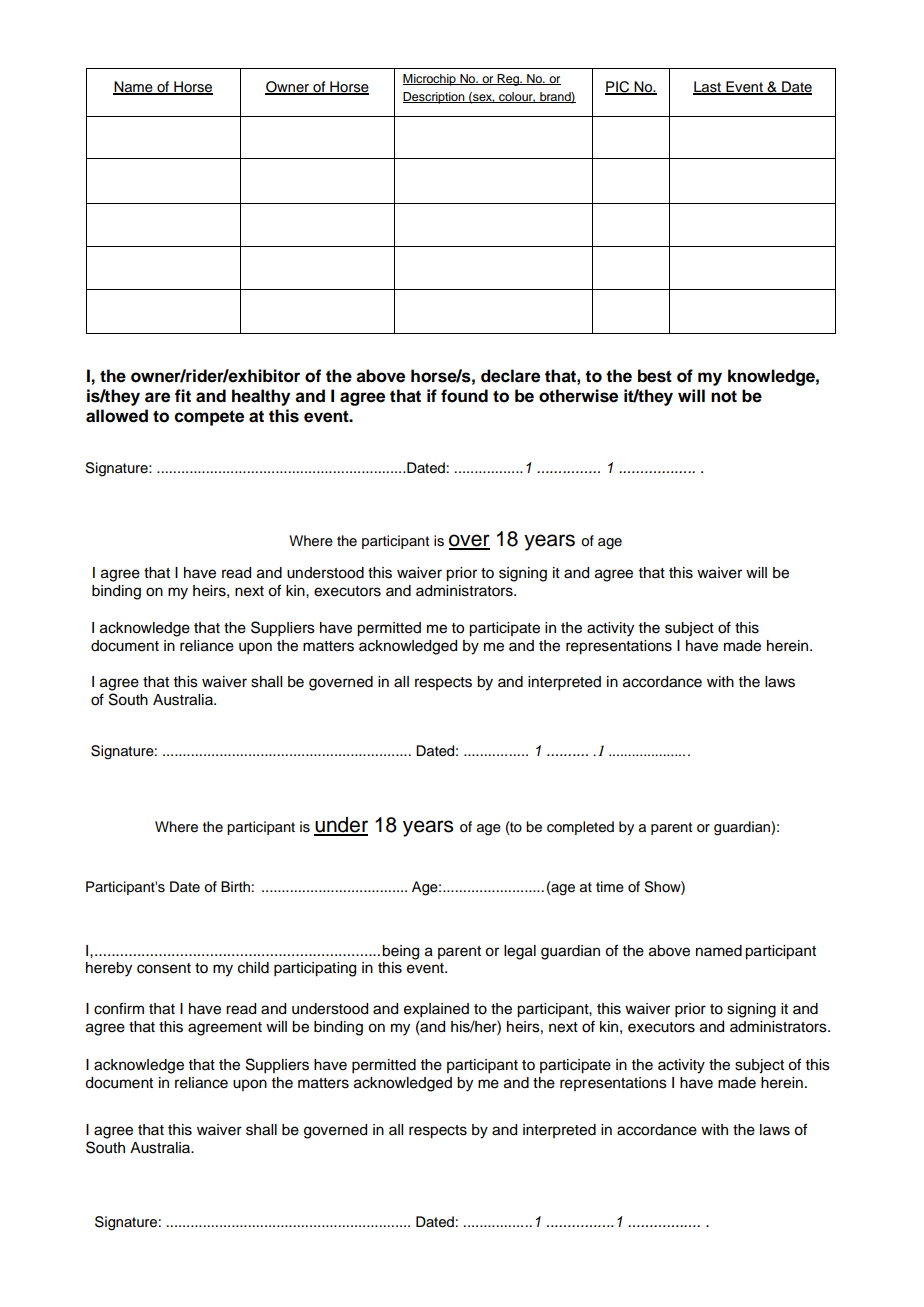  Describe the element at coordinates (435, 98) in the image. I see `Description` at that location.
